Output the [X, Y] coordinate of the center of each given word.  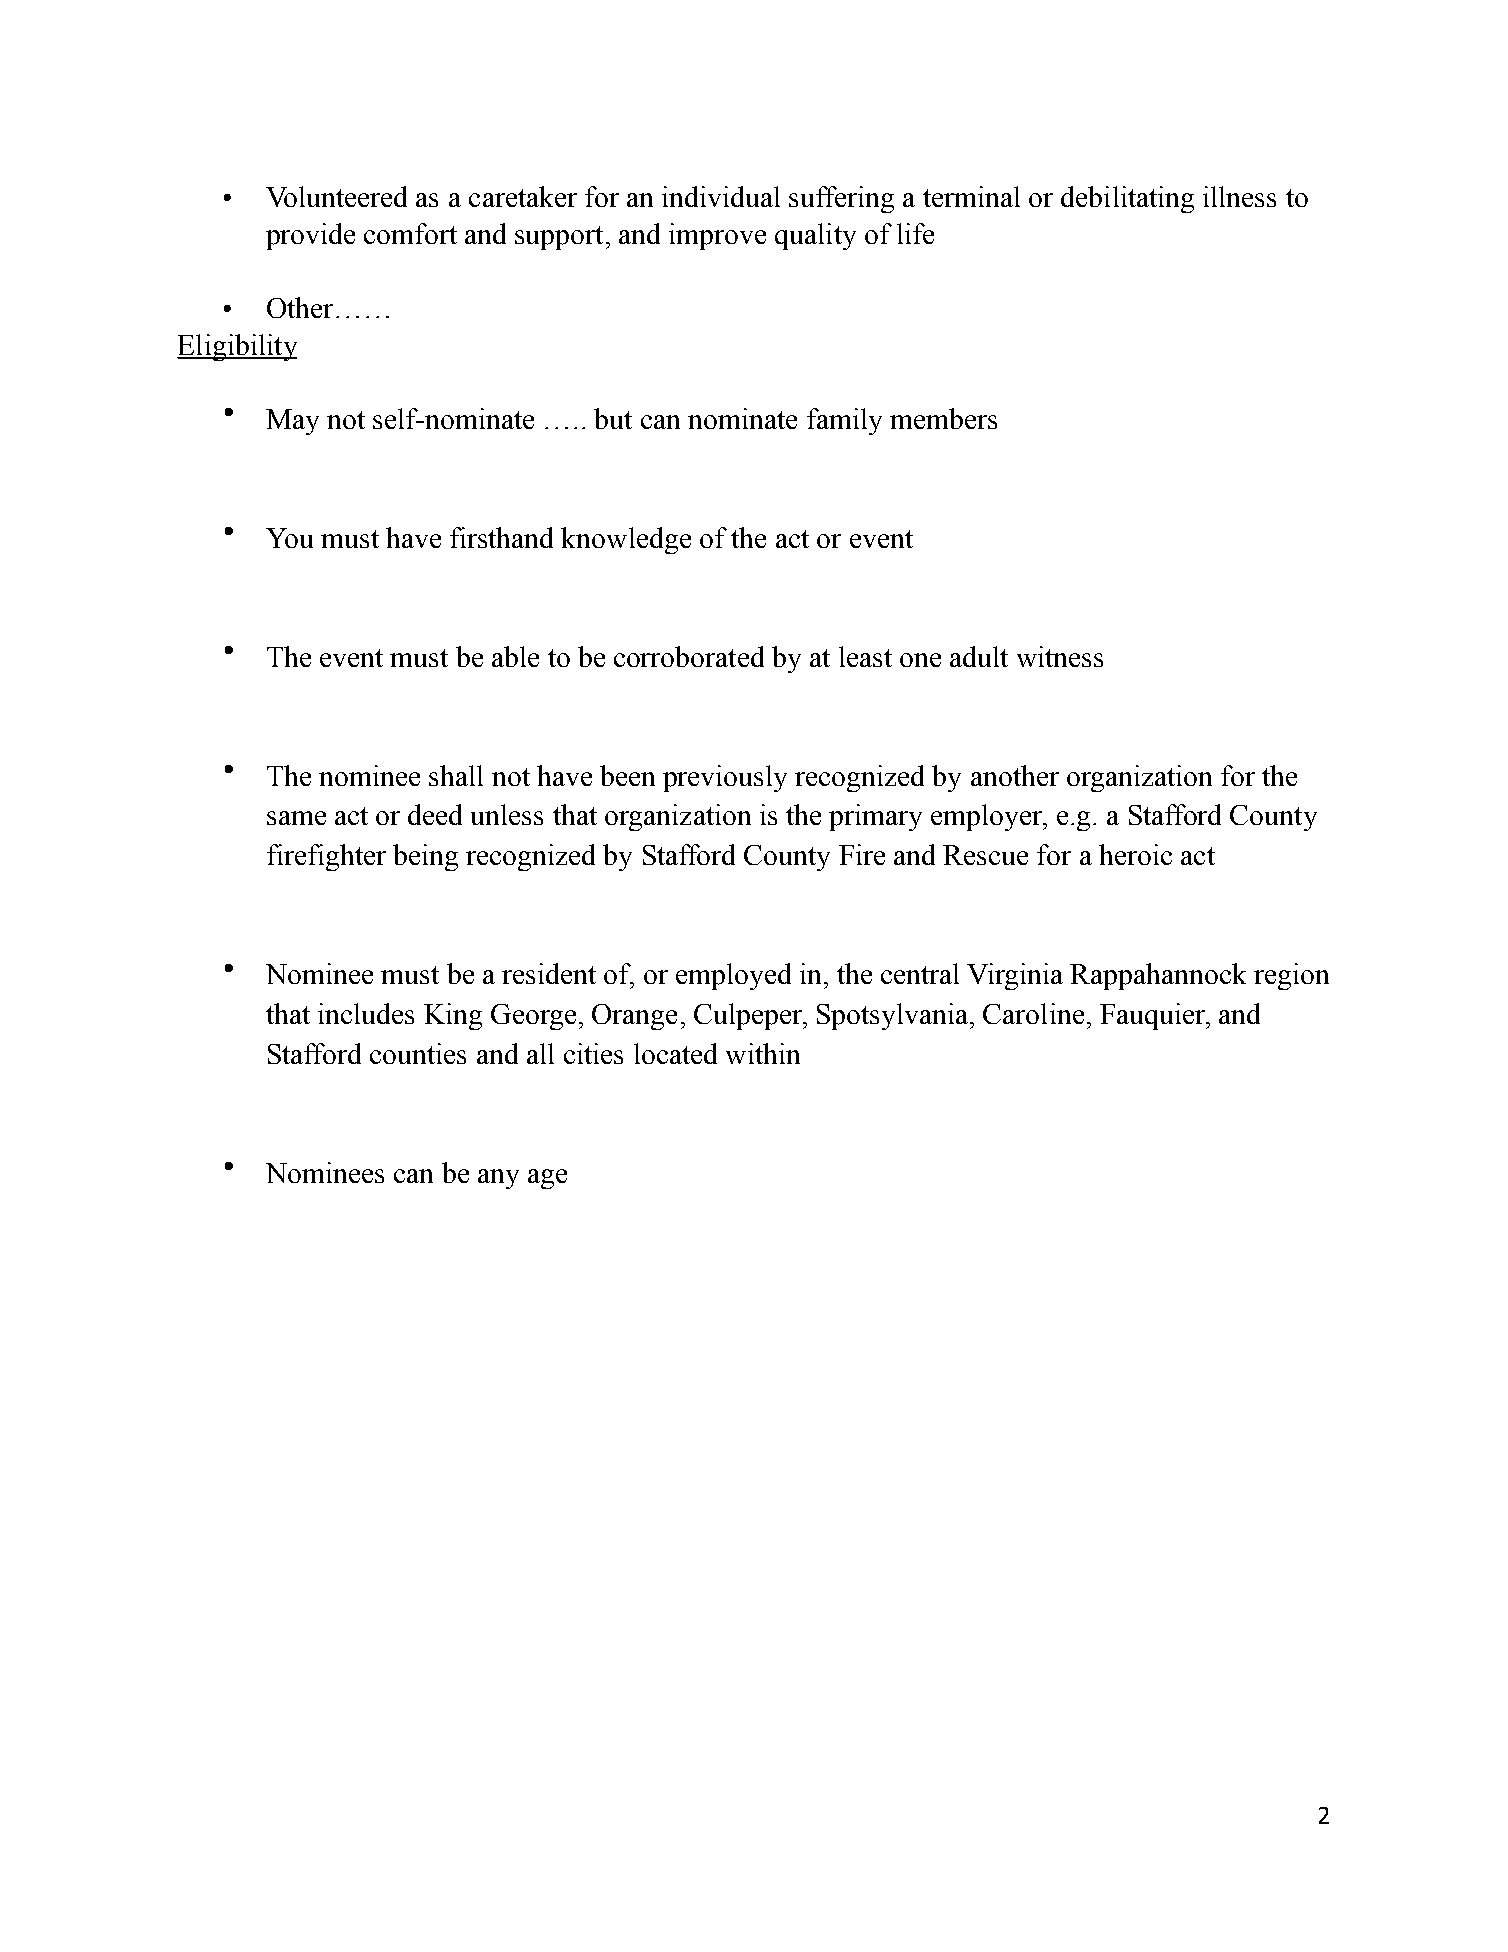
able [515, 656]
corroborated [689, 656]
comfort [410, 233]
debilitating [1127, 199]
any [498, 1179]
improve [717, 236]
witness [1060, 656]
